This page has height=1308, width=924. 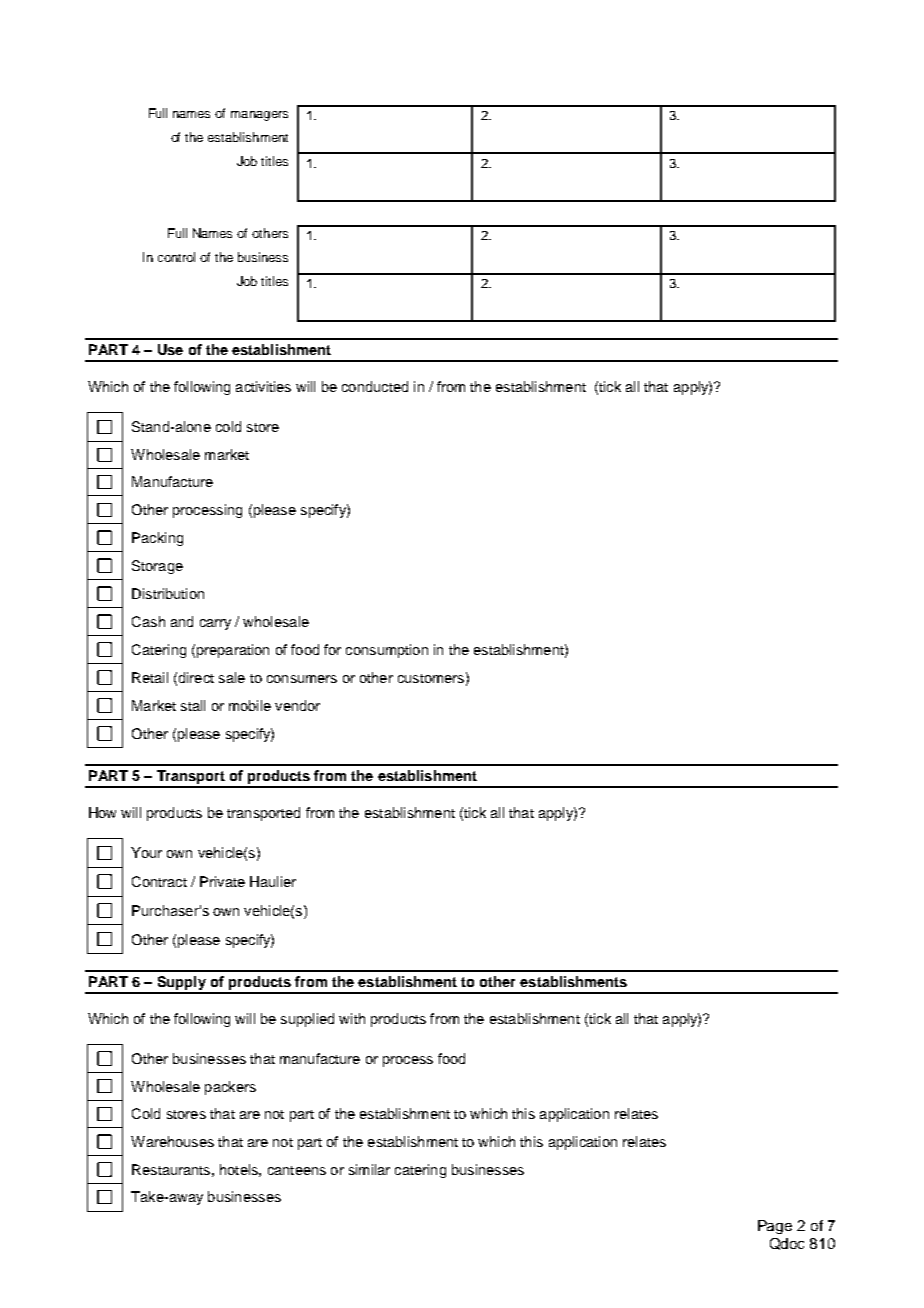 I want to click on Retail, so click(x=150, y=677).
